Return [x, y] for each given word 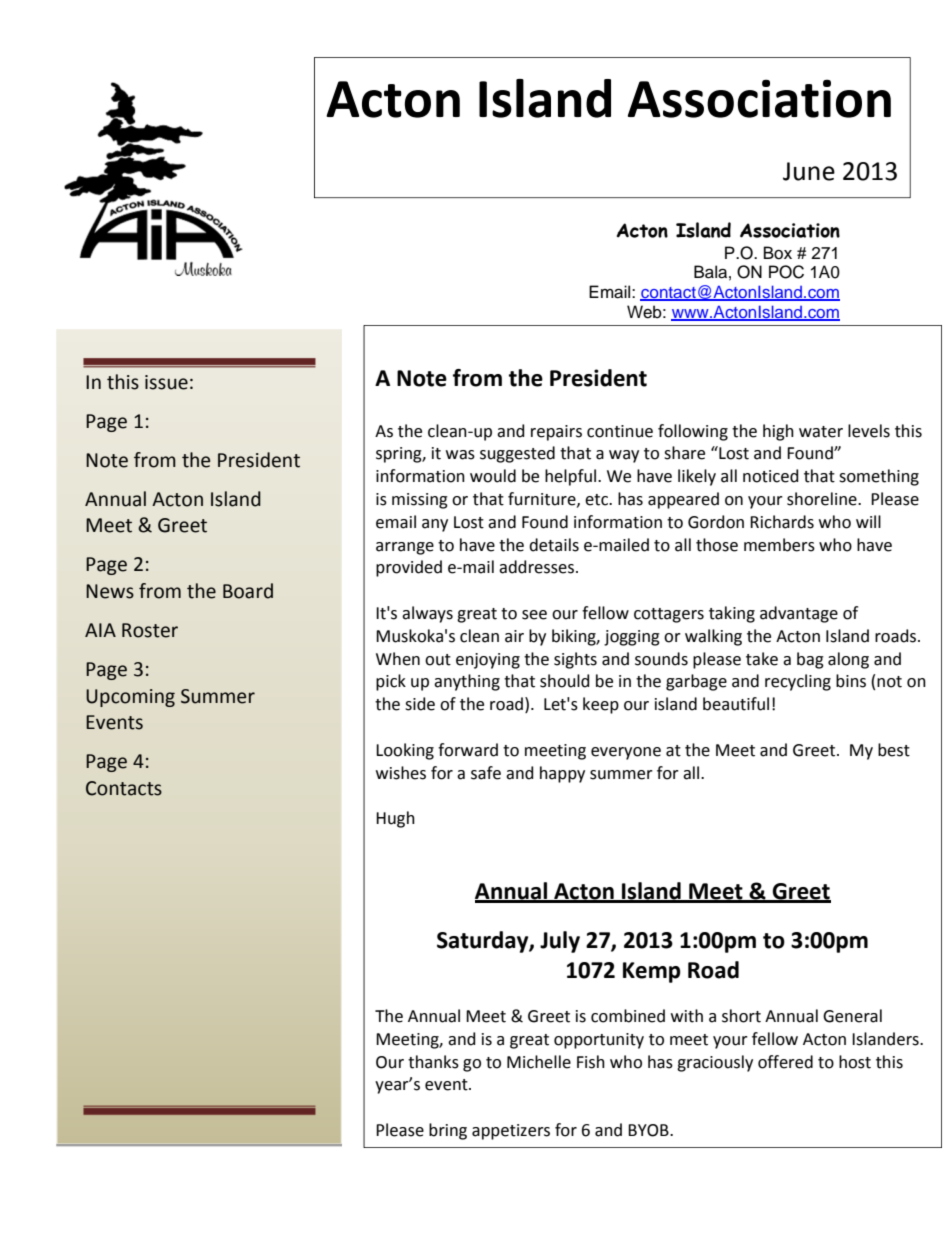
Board [248, 591]
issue [166, 382]
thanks [433, 1062]
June [809, 171]
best [894, 750]
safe [486, 773]
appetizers [511, 1132]
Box [778, 253]
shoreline [823, 499]
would [493, 476]
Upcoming [130, 698]
